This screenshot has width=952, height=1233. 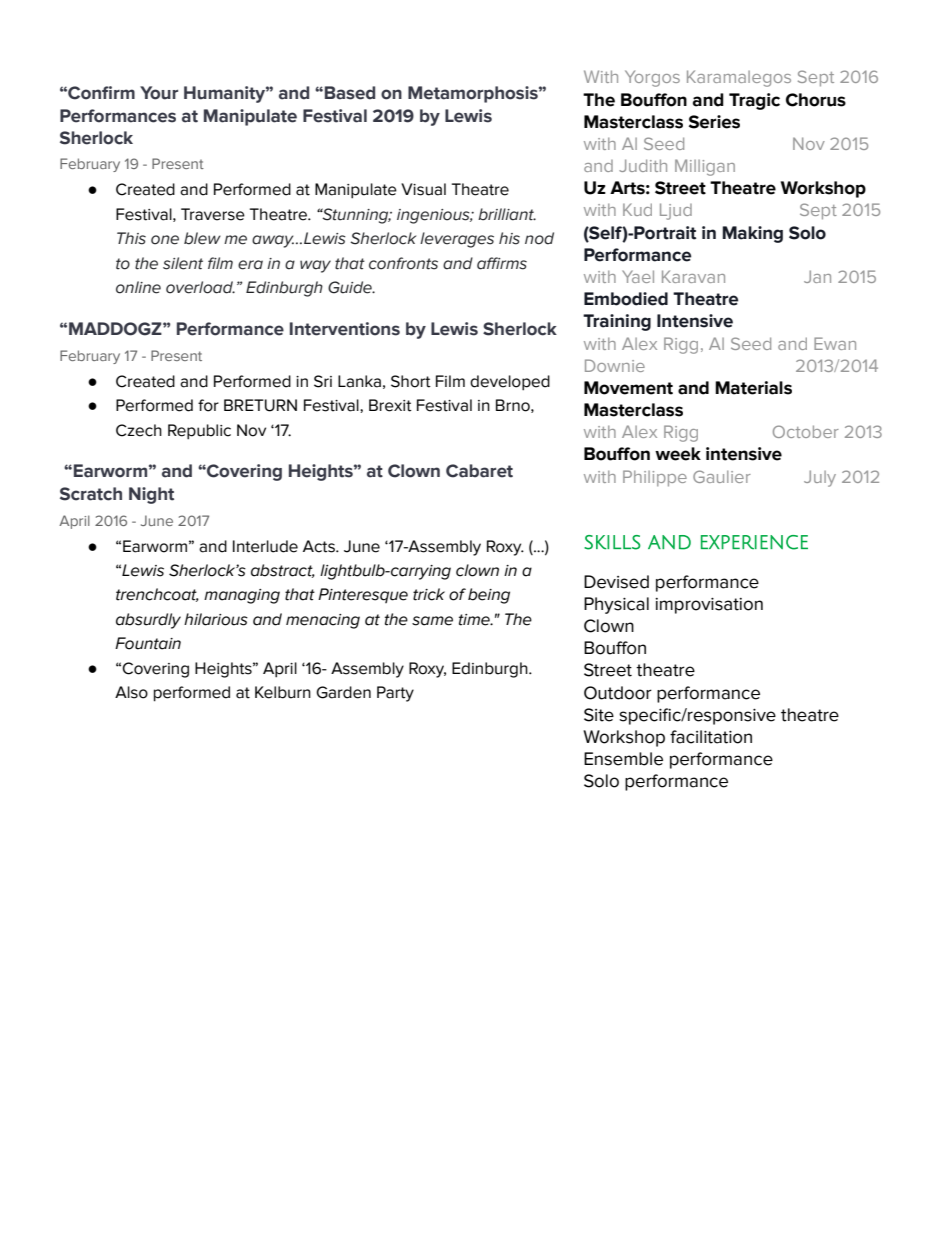 What do you see at coordinates (754, 542) in the screenshot?
I see `EXPERIENCE` at bounding box center [754, 542].
